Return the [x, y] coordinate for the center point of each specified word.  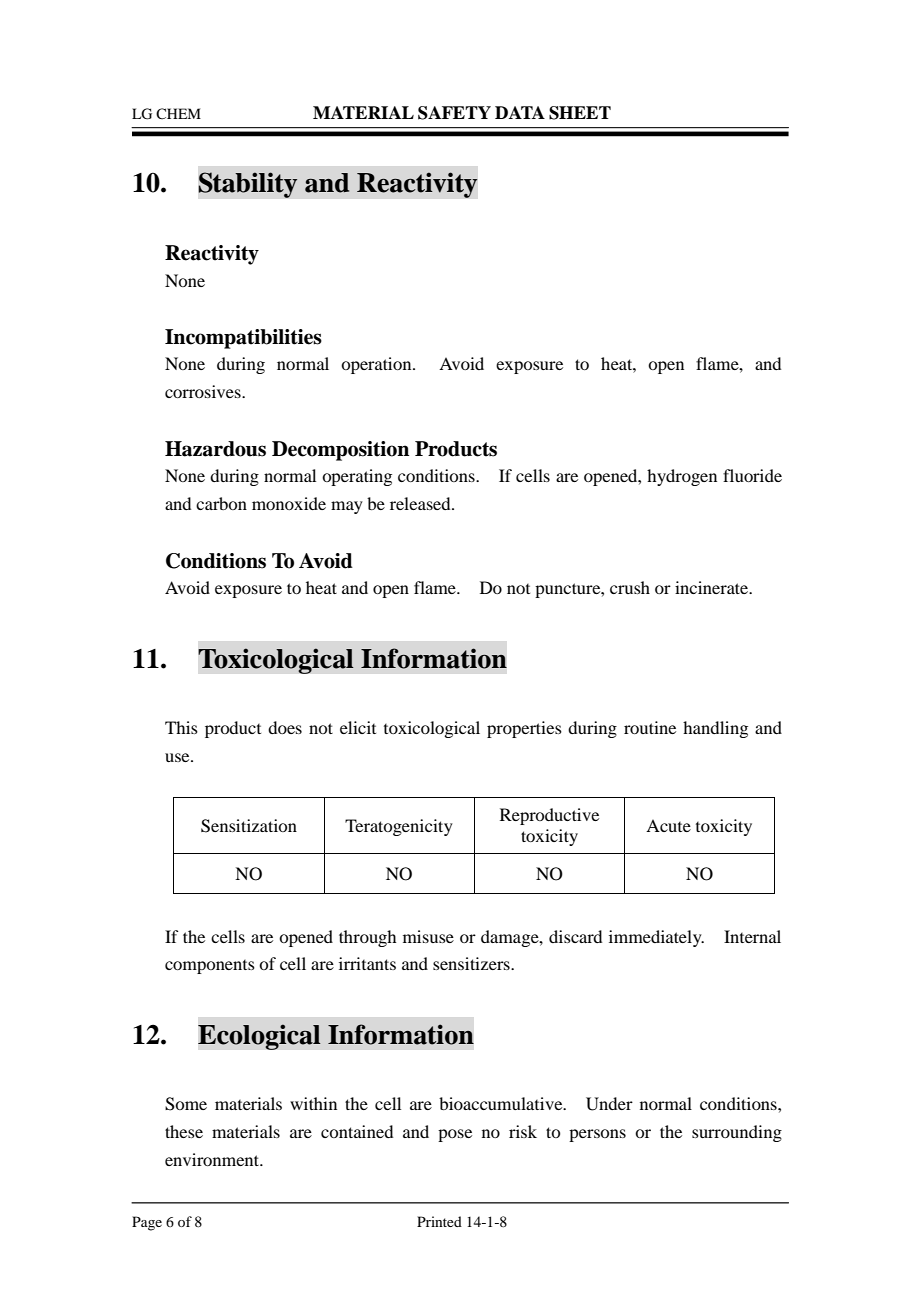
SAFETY [454, 113]
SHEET [580, 113]
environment [213, 1159]
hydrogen [682, 477]
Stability [248, 185]
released [421, 503]
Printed [439, 1221]
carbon [221, 503]
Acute [668, 825]
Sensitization [249, 826]
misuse [428, 936]
